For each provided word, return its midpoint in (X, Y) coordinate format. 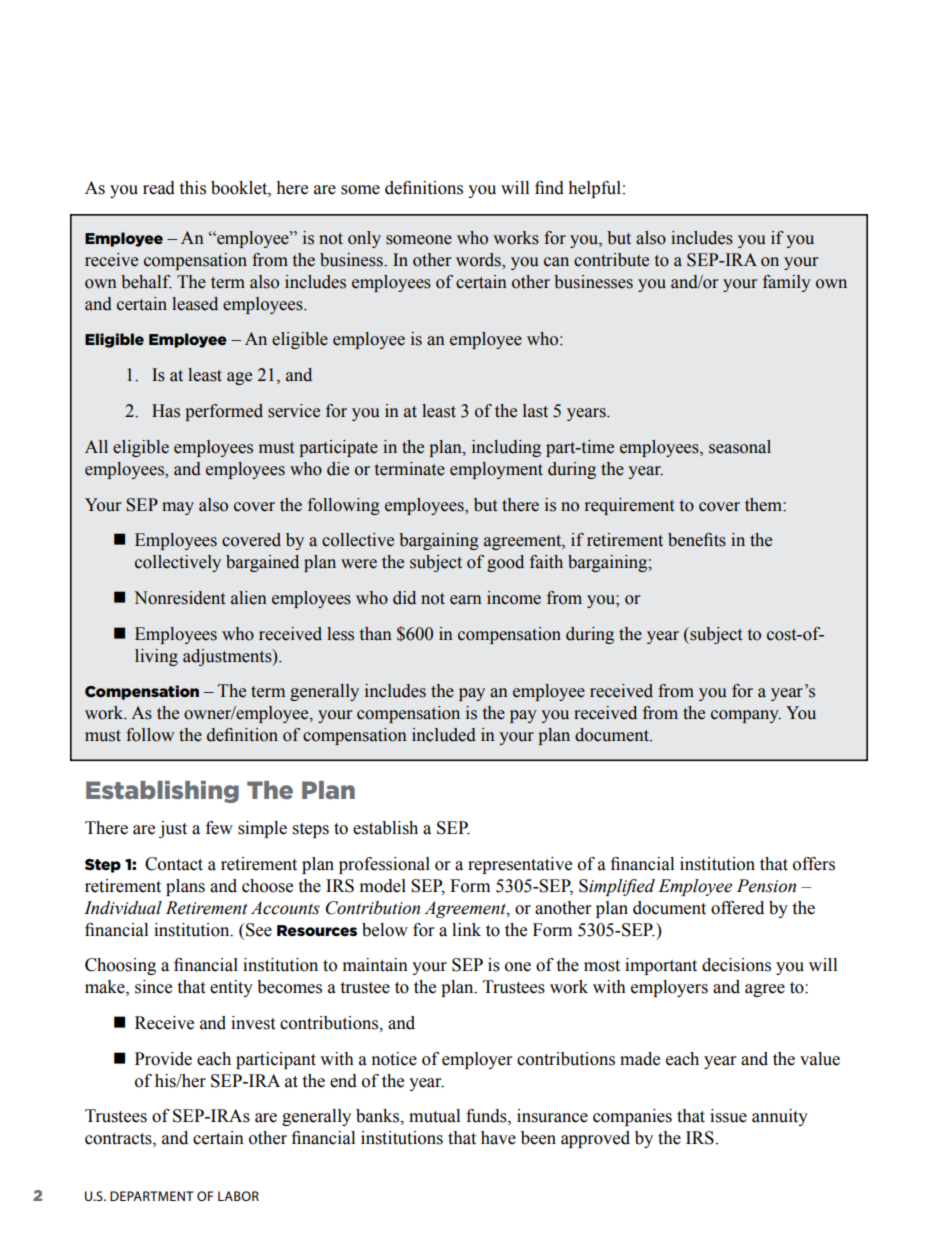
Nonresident (179, 598)
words (479, 261)
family (787, 283)
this (192, 188)
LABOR (238, 1196)
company (746, 716)
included (444, 735)
